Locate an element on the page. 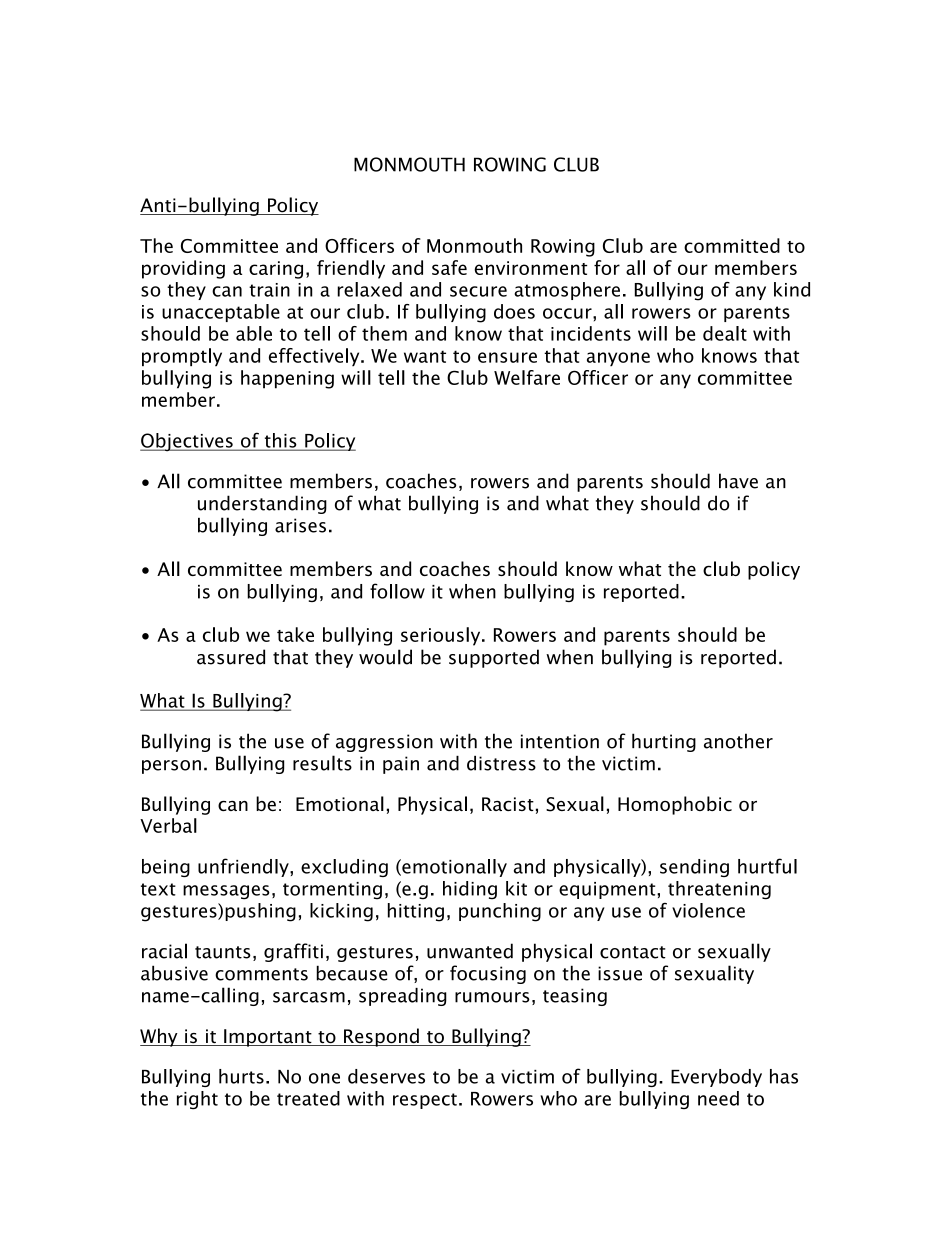 This document has height=1233, width=952. hurts is located at coordinates (241, 1076).
